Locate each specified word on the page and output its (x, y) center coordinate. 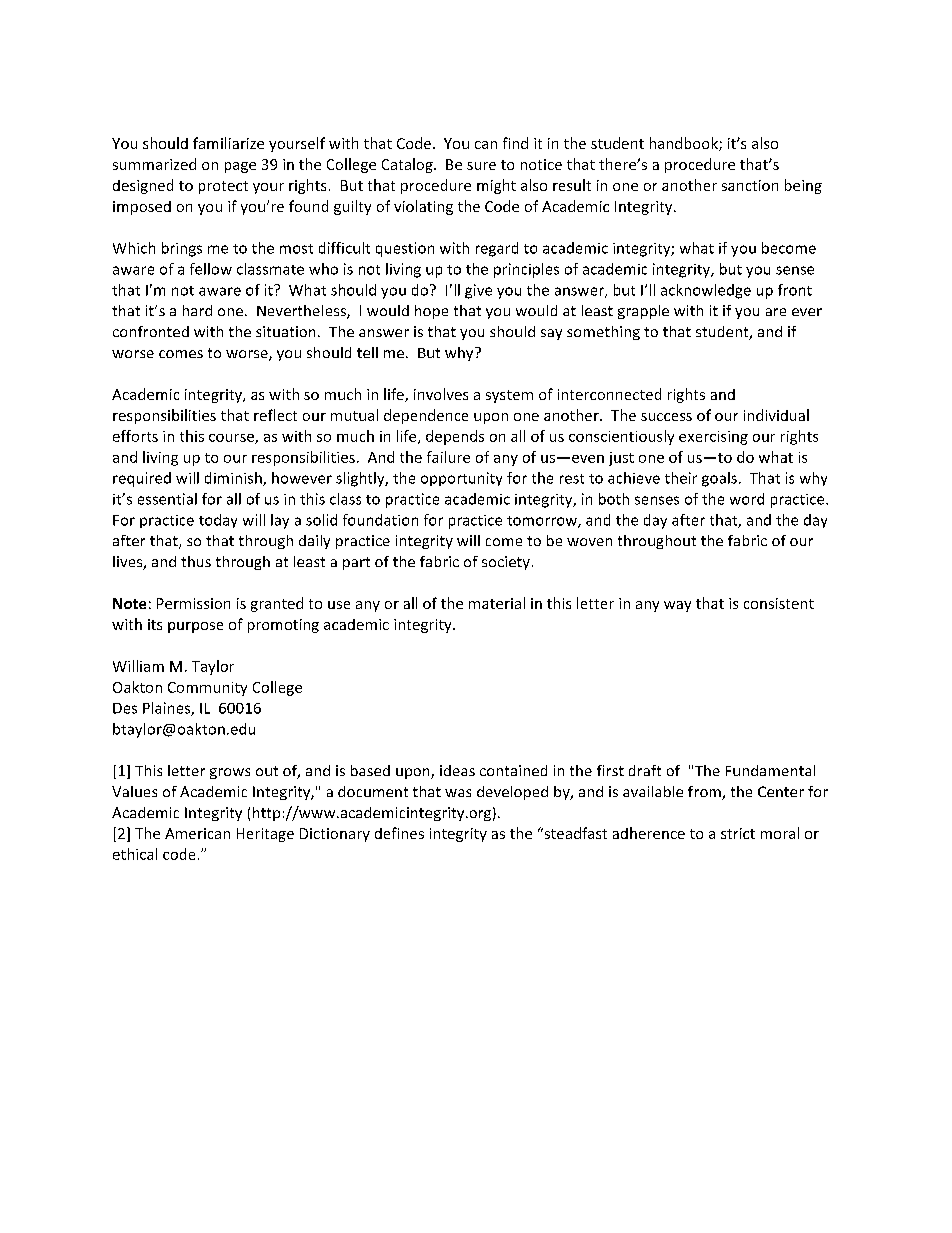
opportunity (461, 479)
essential (167, 499)
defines (399, 833)
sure (481, 166)
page (240, 167)
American (197, 833)
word (747, 499)
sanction (750, 185)
